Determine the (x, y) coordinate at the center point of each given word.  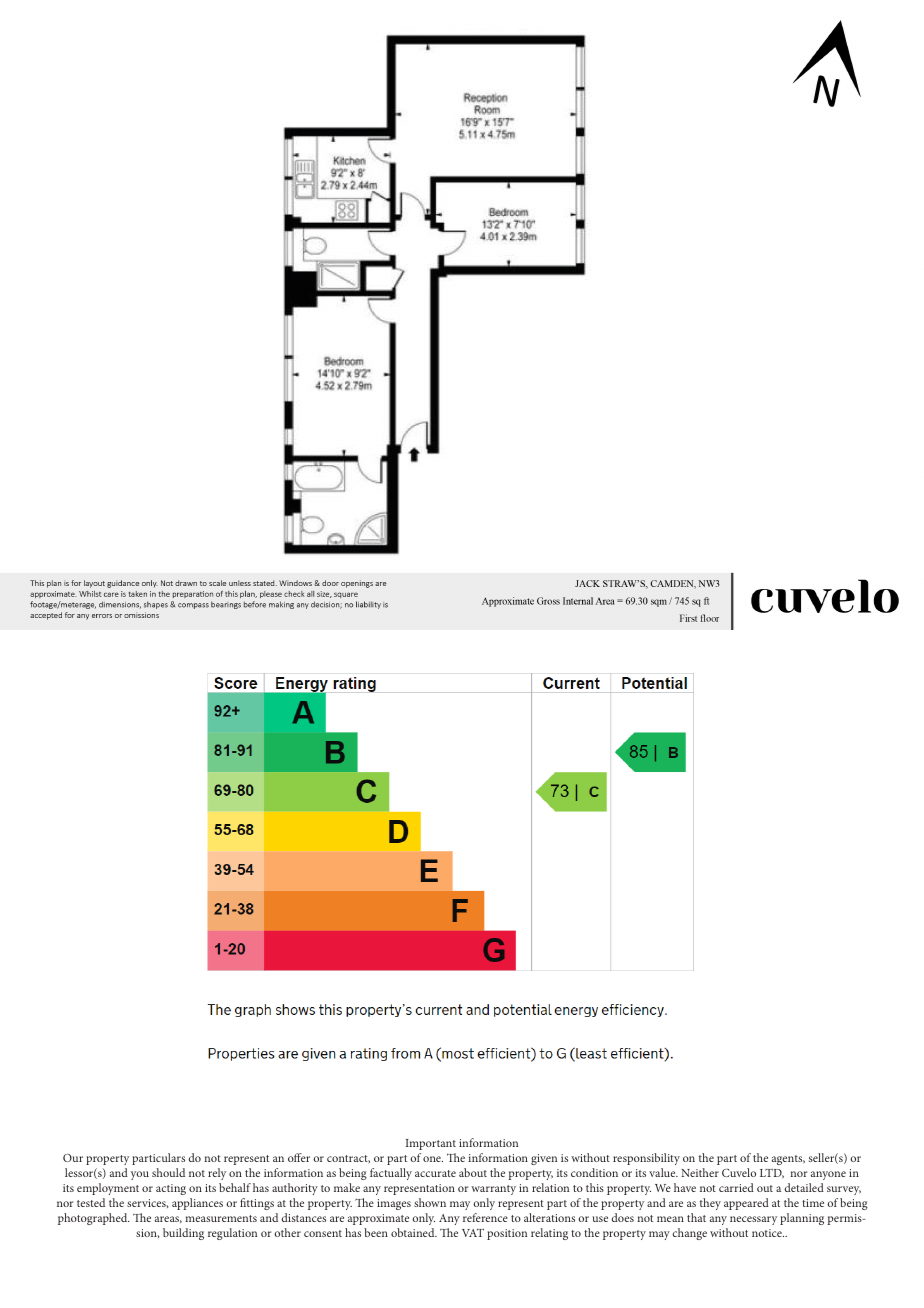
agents (788, 1160)
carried (736, 1187)
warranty (493, 1190)
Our (73, 1158)
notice (768, 1233)
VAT (473, 1232)
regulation (232, 1234)
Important (431, 1144)
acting (171, 1189)
